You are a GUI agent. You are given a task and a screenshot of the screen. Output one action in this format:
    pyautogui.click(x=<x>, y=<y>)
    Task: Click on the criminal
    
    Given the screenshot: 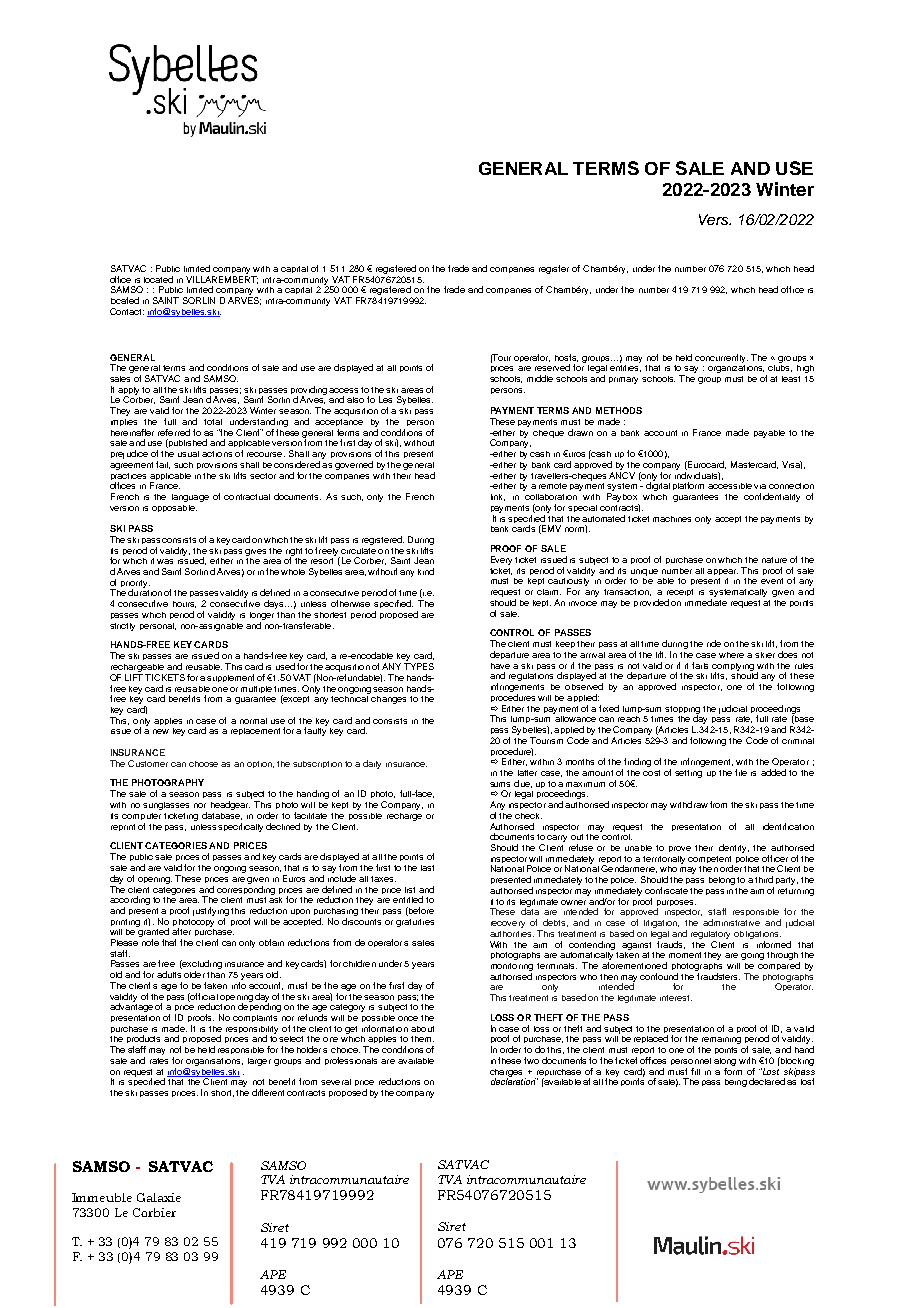 What is the action you would take?
    pyautogui.click(x=798, y=741)
